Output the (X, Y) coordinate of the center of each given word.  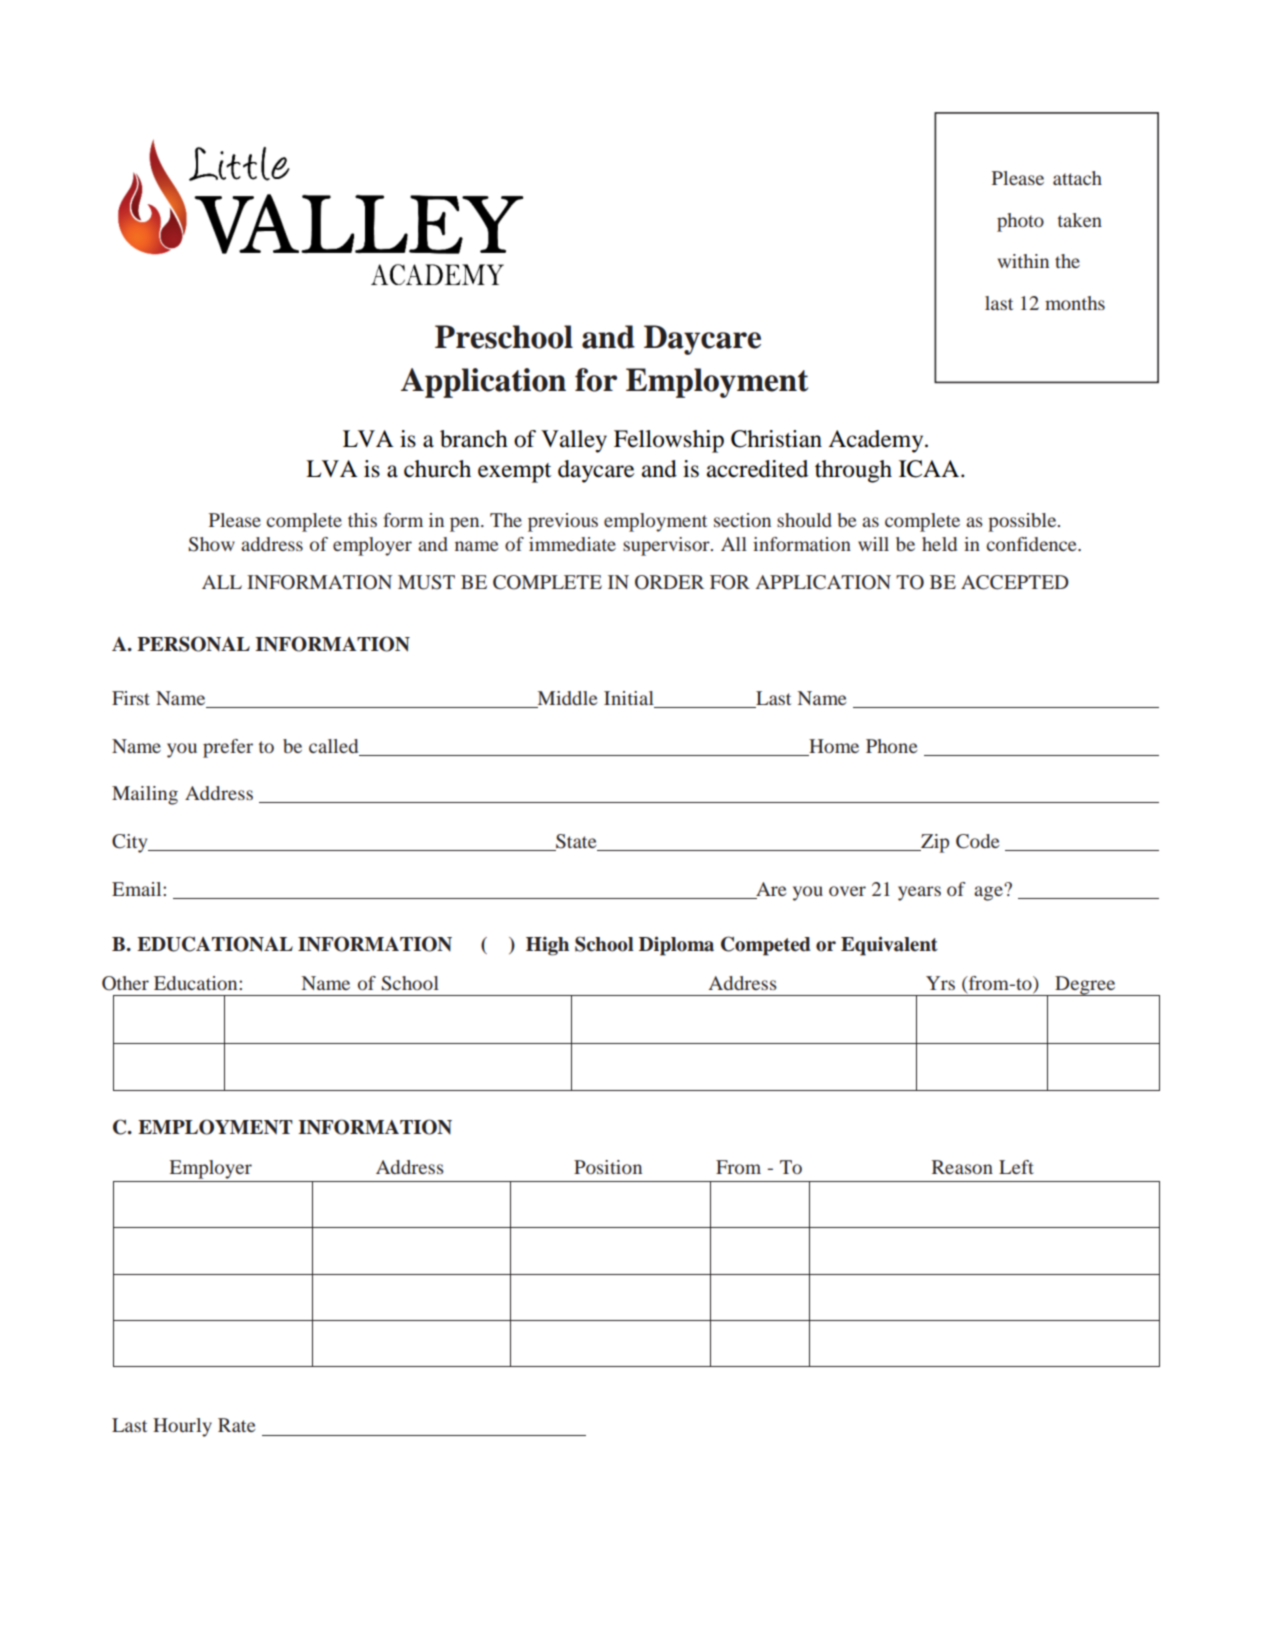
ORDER (669, 582)
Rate (236, 1425)
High (547, 946)
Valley (574, 441)
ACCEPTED (1015, 582)
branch (474, 439)
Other (125, 983)
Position (608, 1167)
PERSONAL (193, 644)
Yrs (940, 983)
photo (1020, 222)
